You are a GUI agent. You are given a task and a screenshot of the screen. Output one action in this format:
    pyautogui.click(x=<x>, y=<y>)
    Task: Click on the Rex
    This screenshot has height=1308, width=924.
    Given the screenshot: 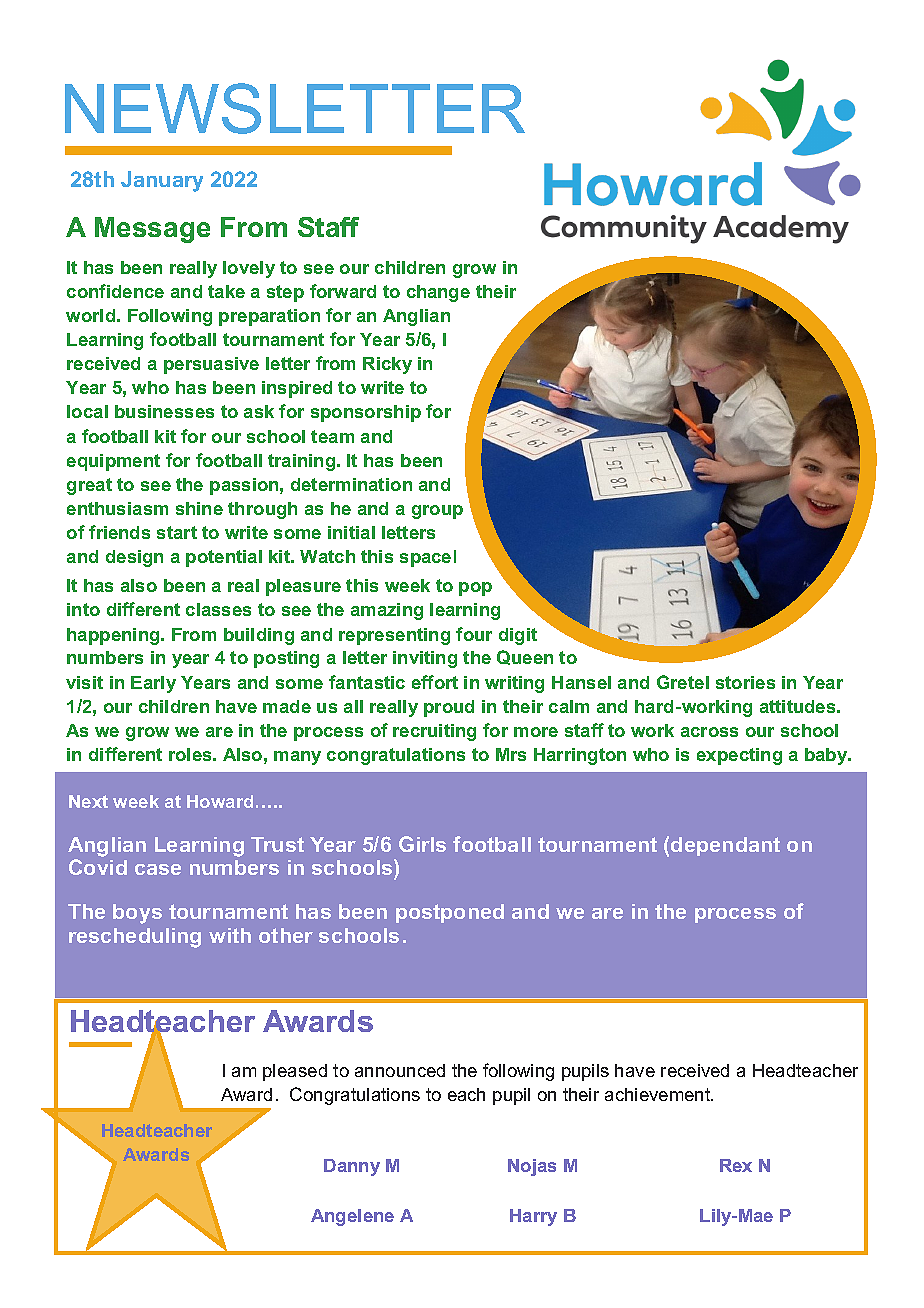 What is the action you would take?
    pyautogui.click(x=736, y=1165)
